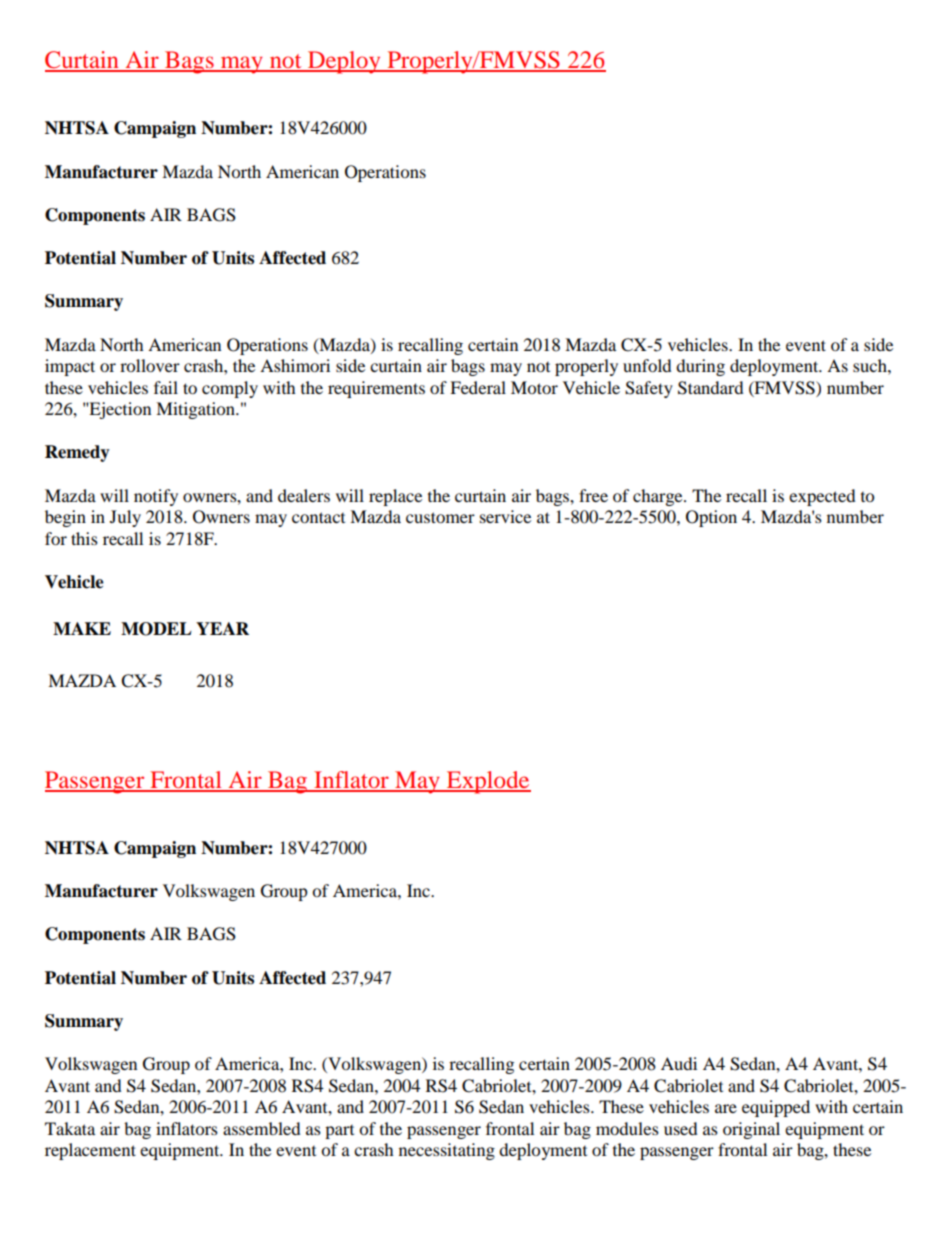  I want to click on assembled, so click(262, 1128).
